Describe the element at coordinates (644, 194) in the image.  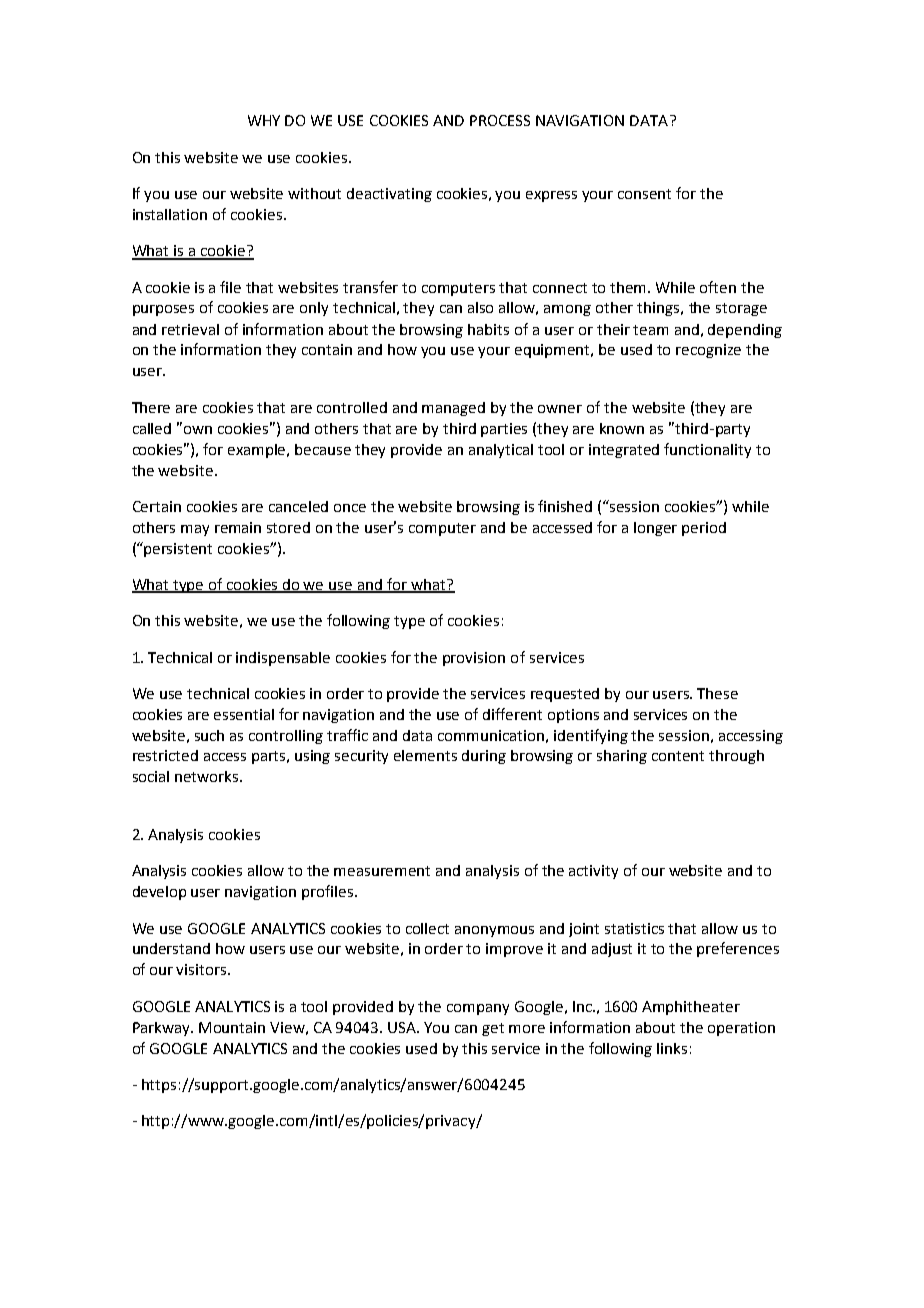
I see `consent` at that location.
